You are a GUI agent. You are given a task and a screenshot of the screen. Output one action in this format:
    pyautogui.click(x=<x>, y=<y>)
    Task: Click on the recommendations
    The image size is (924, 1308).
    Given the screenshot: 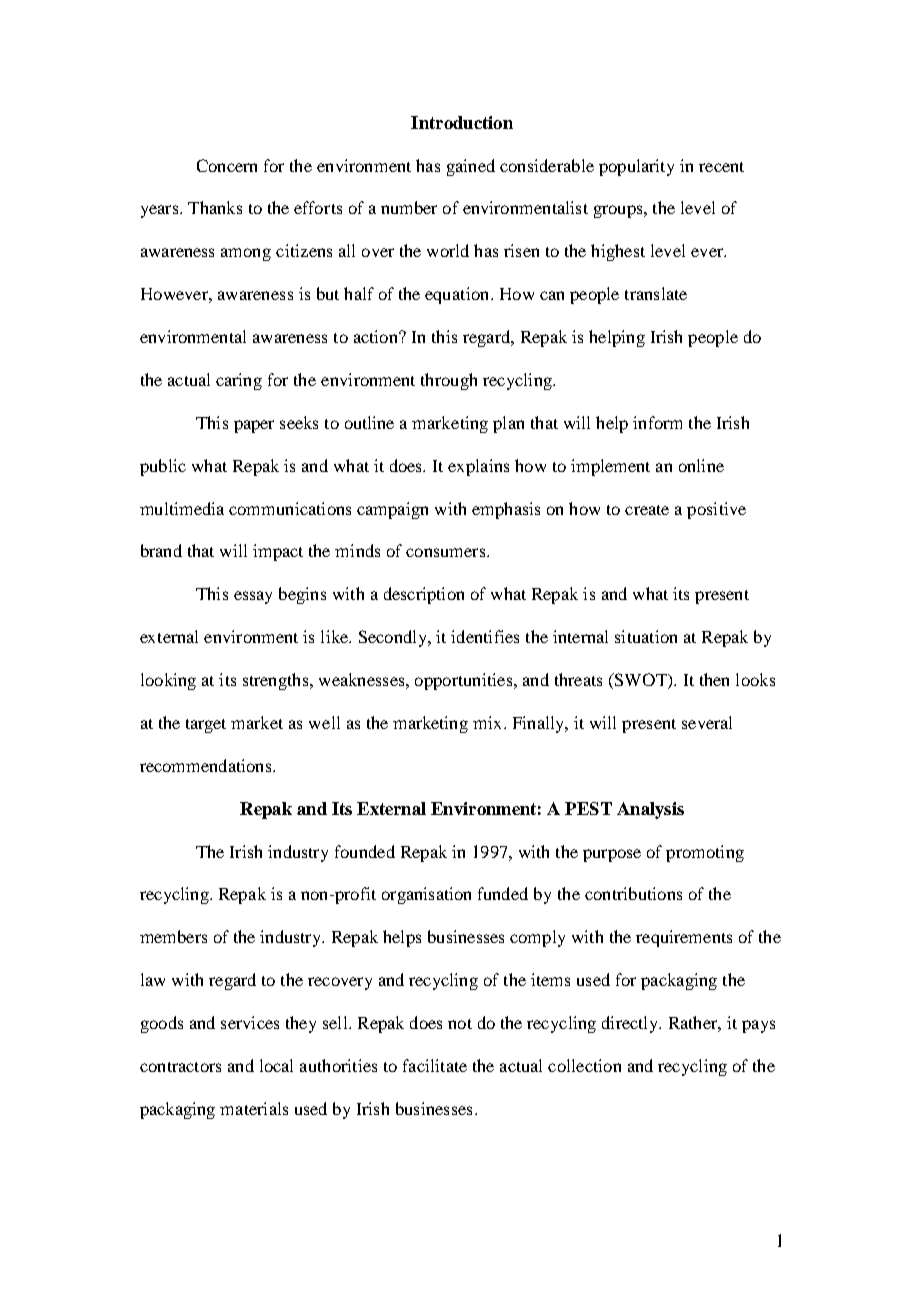 What is the action you would take?
    pyautogui.click(x=207, y=765)
